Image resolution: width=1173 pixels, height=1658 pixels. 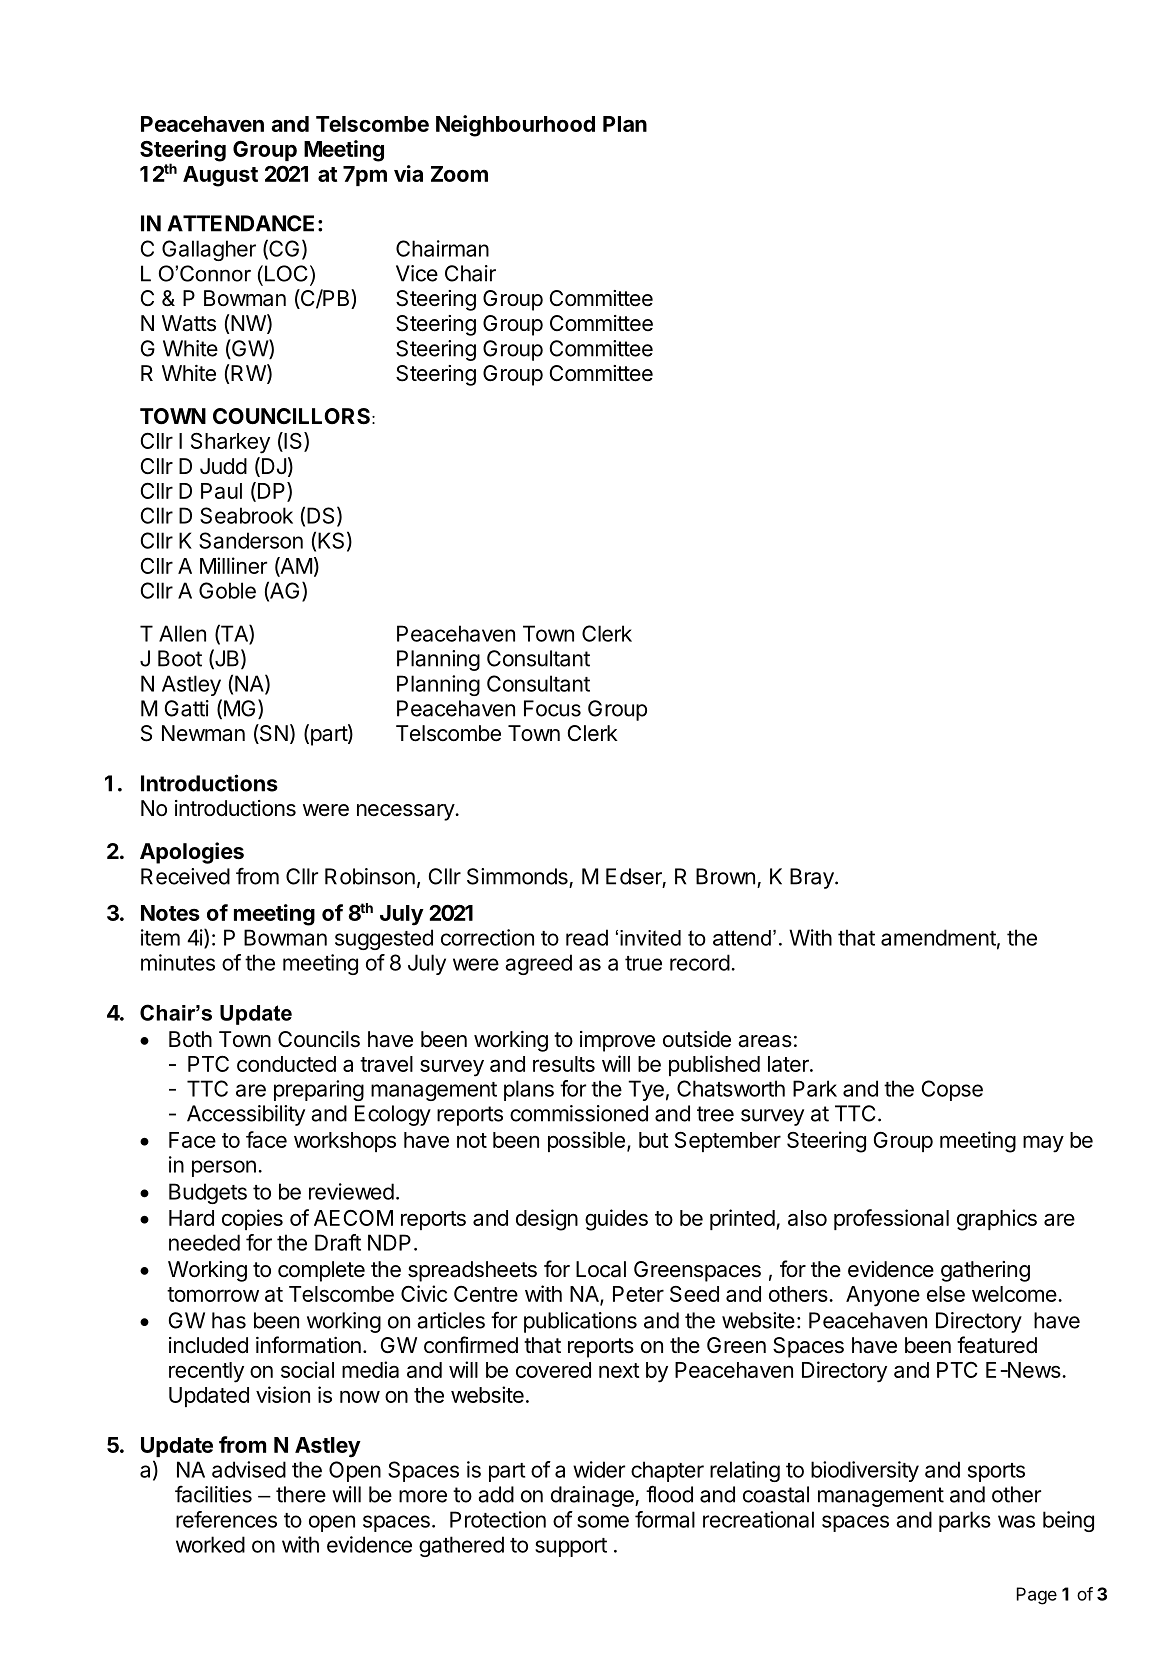 I want to click on Neighbourhood, so click(x=515, y=126).
